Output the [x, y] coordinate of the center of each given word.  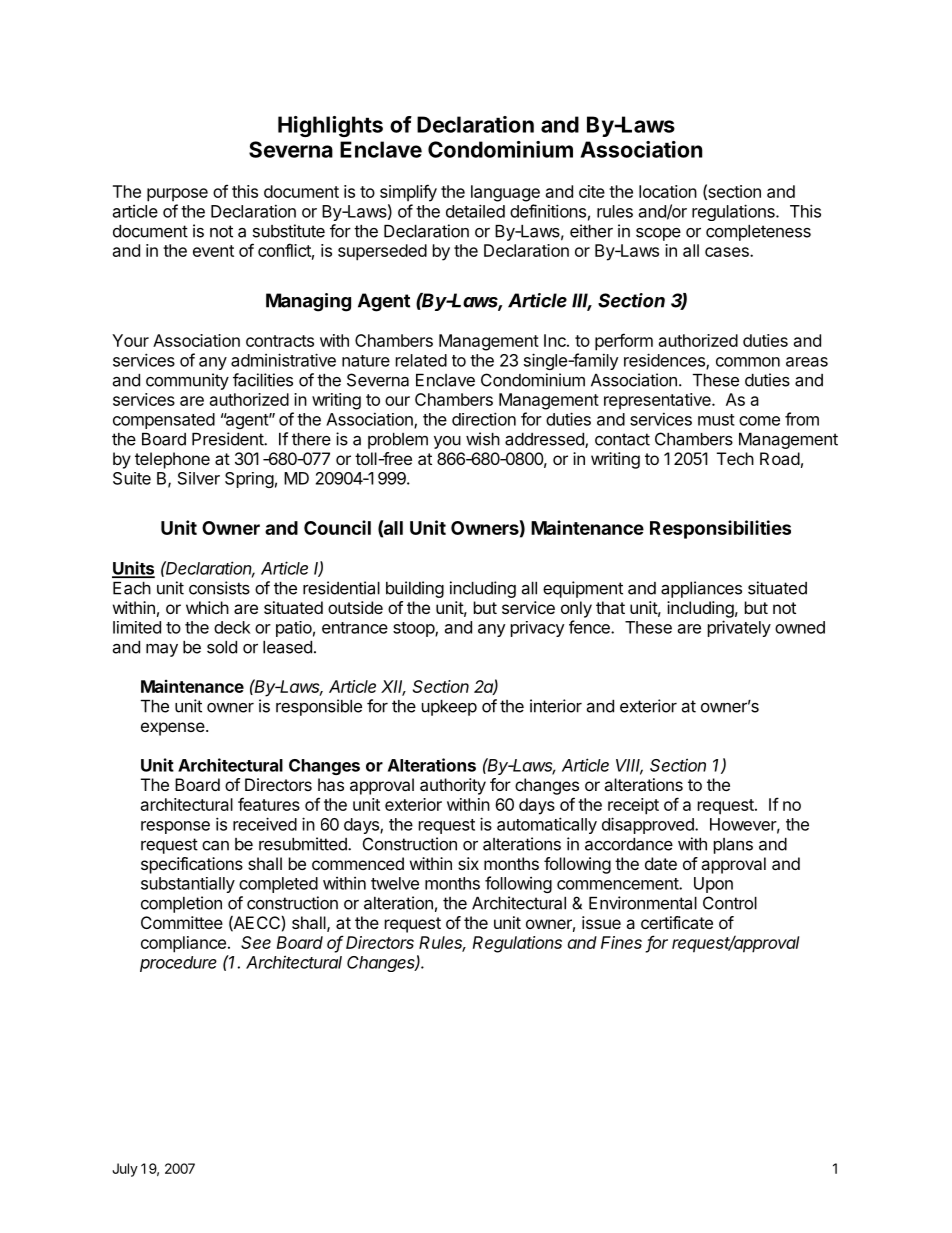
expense [173, 729]
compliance [183, 944]
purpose [177, 195]
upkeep [449, 708]
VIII [629, 766]
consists [219, 588]
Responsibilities [720, 529]
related [421, 360]
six [468, 863]
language [505, 193]
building [415, 589]
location [668, 191]
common [748, 362]
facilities [263, 380]
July [125, 1170]
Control [730, 903]
